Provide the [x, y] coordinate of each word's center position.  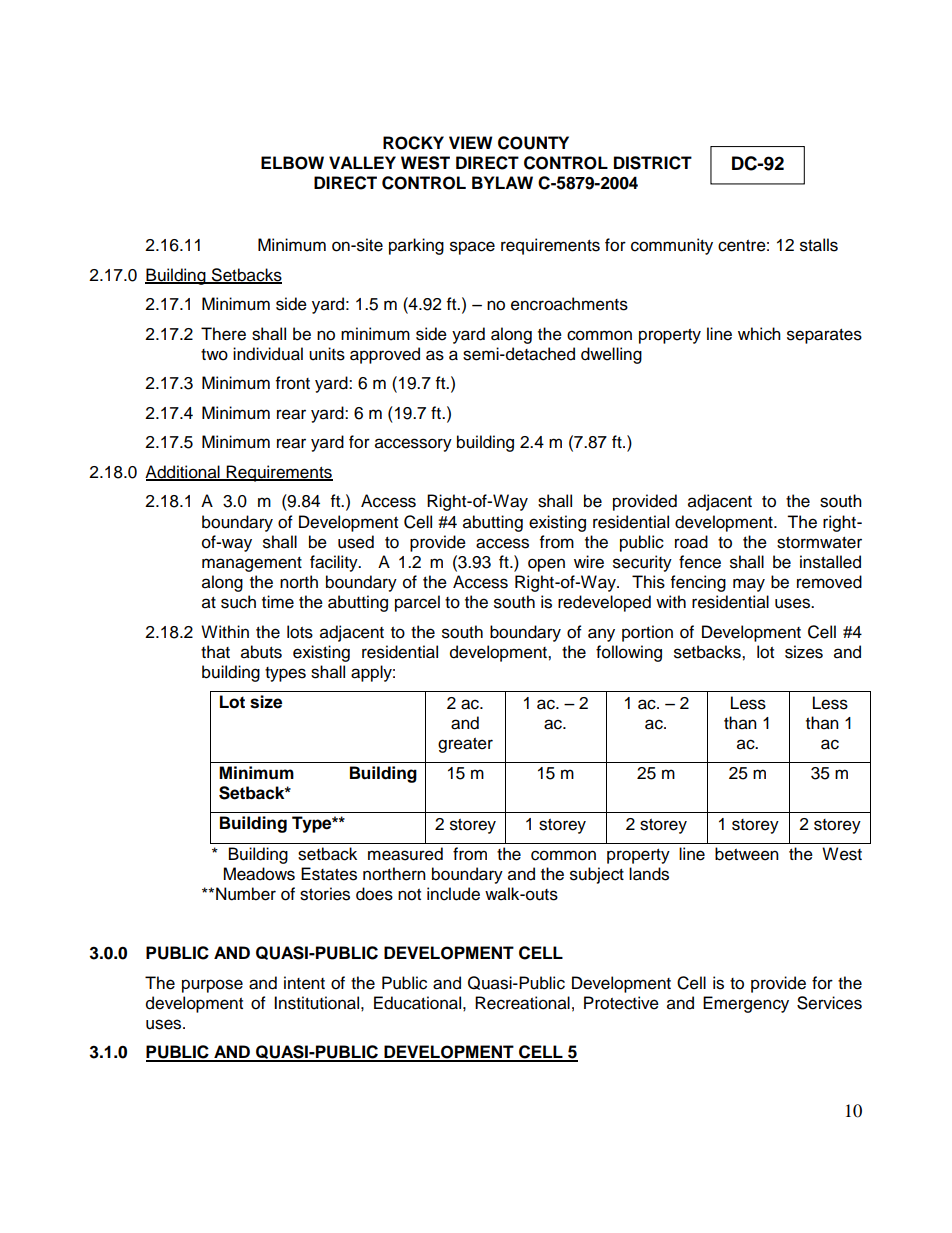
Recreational [522, 1003]
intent [304, 983]
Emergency [746, 1004]
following [629, 653]
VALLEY [362, 162]
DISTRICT [653, 163]
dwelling [611, 355]
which [759, 334]
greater [465, 745]
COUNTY [533, 143]
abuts [261, 652]
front [293, 383]
